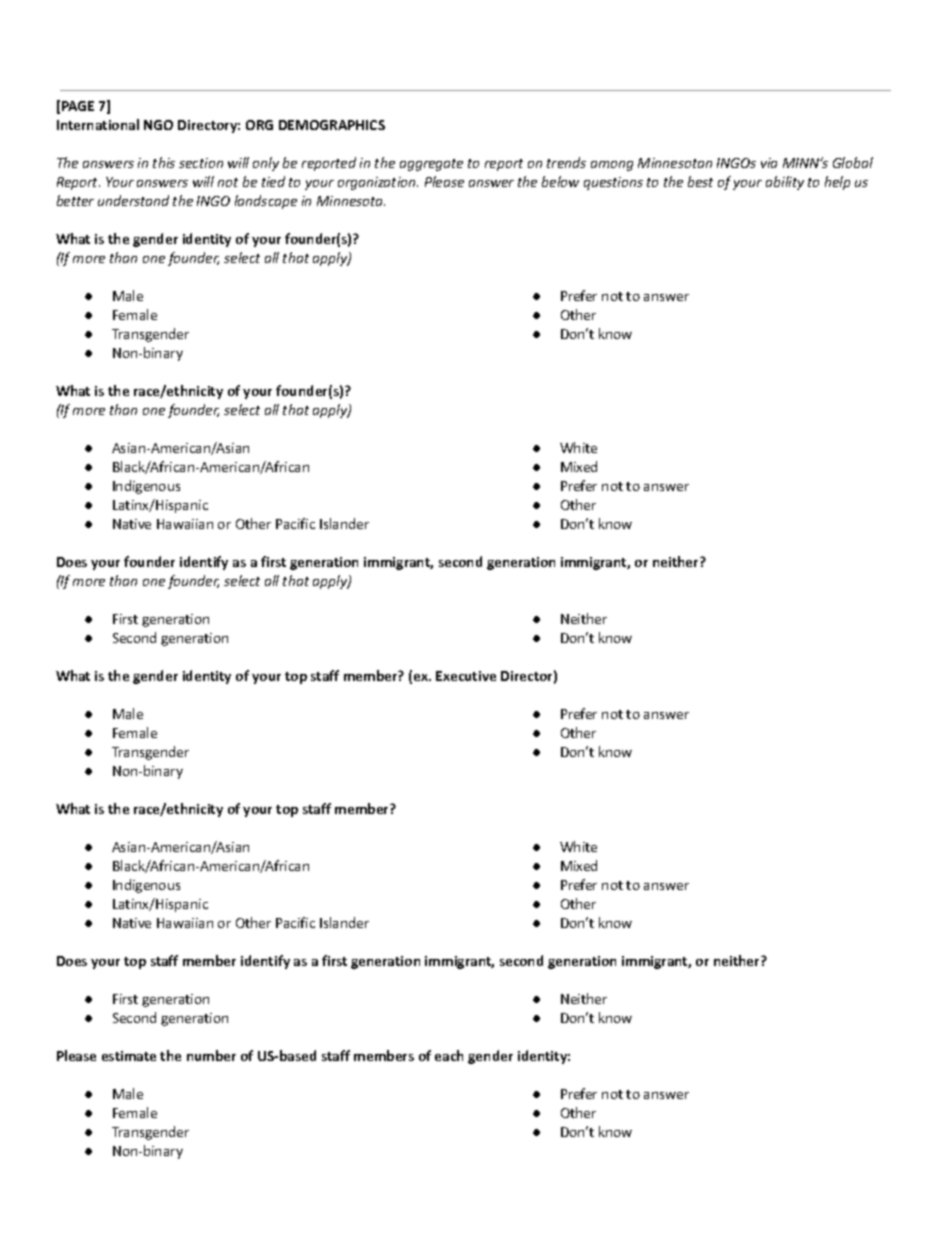  What do you see at coordinates (785, 183) in the screenshot?
I see `ability` at bounding box center [785, 183].
